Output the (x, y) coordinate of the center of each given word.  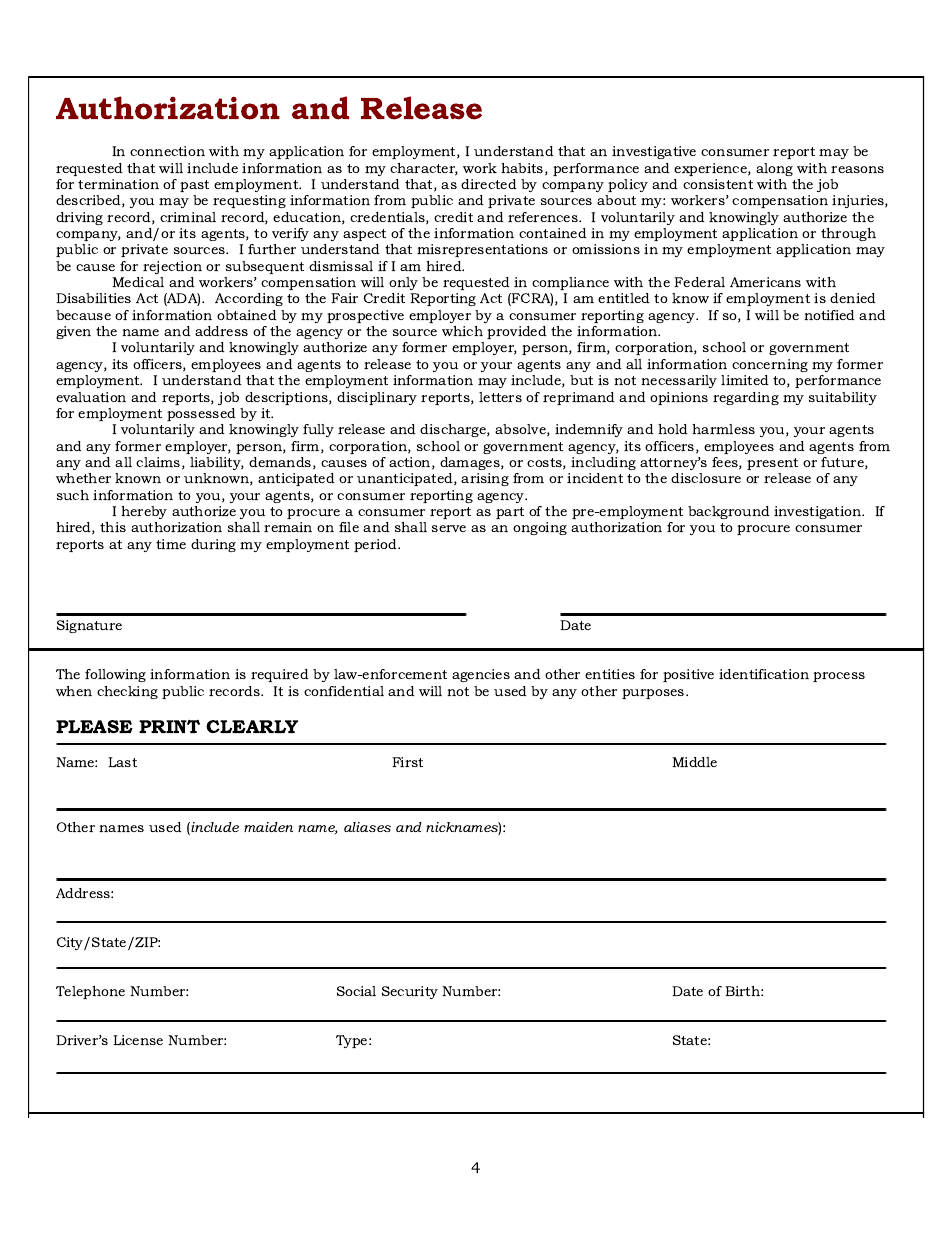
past (194, 186)
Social (356, 991)
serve (449, 528)
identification (764, 674)
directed (489, 184)
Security (410, 992)
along (774, 169)
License (138, 1040)
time (171, 544)
